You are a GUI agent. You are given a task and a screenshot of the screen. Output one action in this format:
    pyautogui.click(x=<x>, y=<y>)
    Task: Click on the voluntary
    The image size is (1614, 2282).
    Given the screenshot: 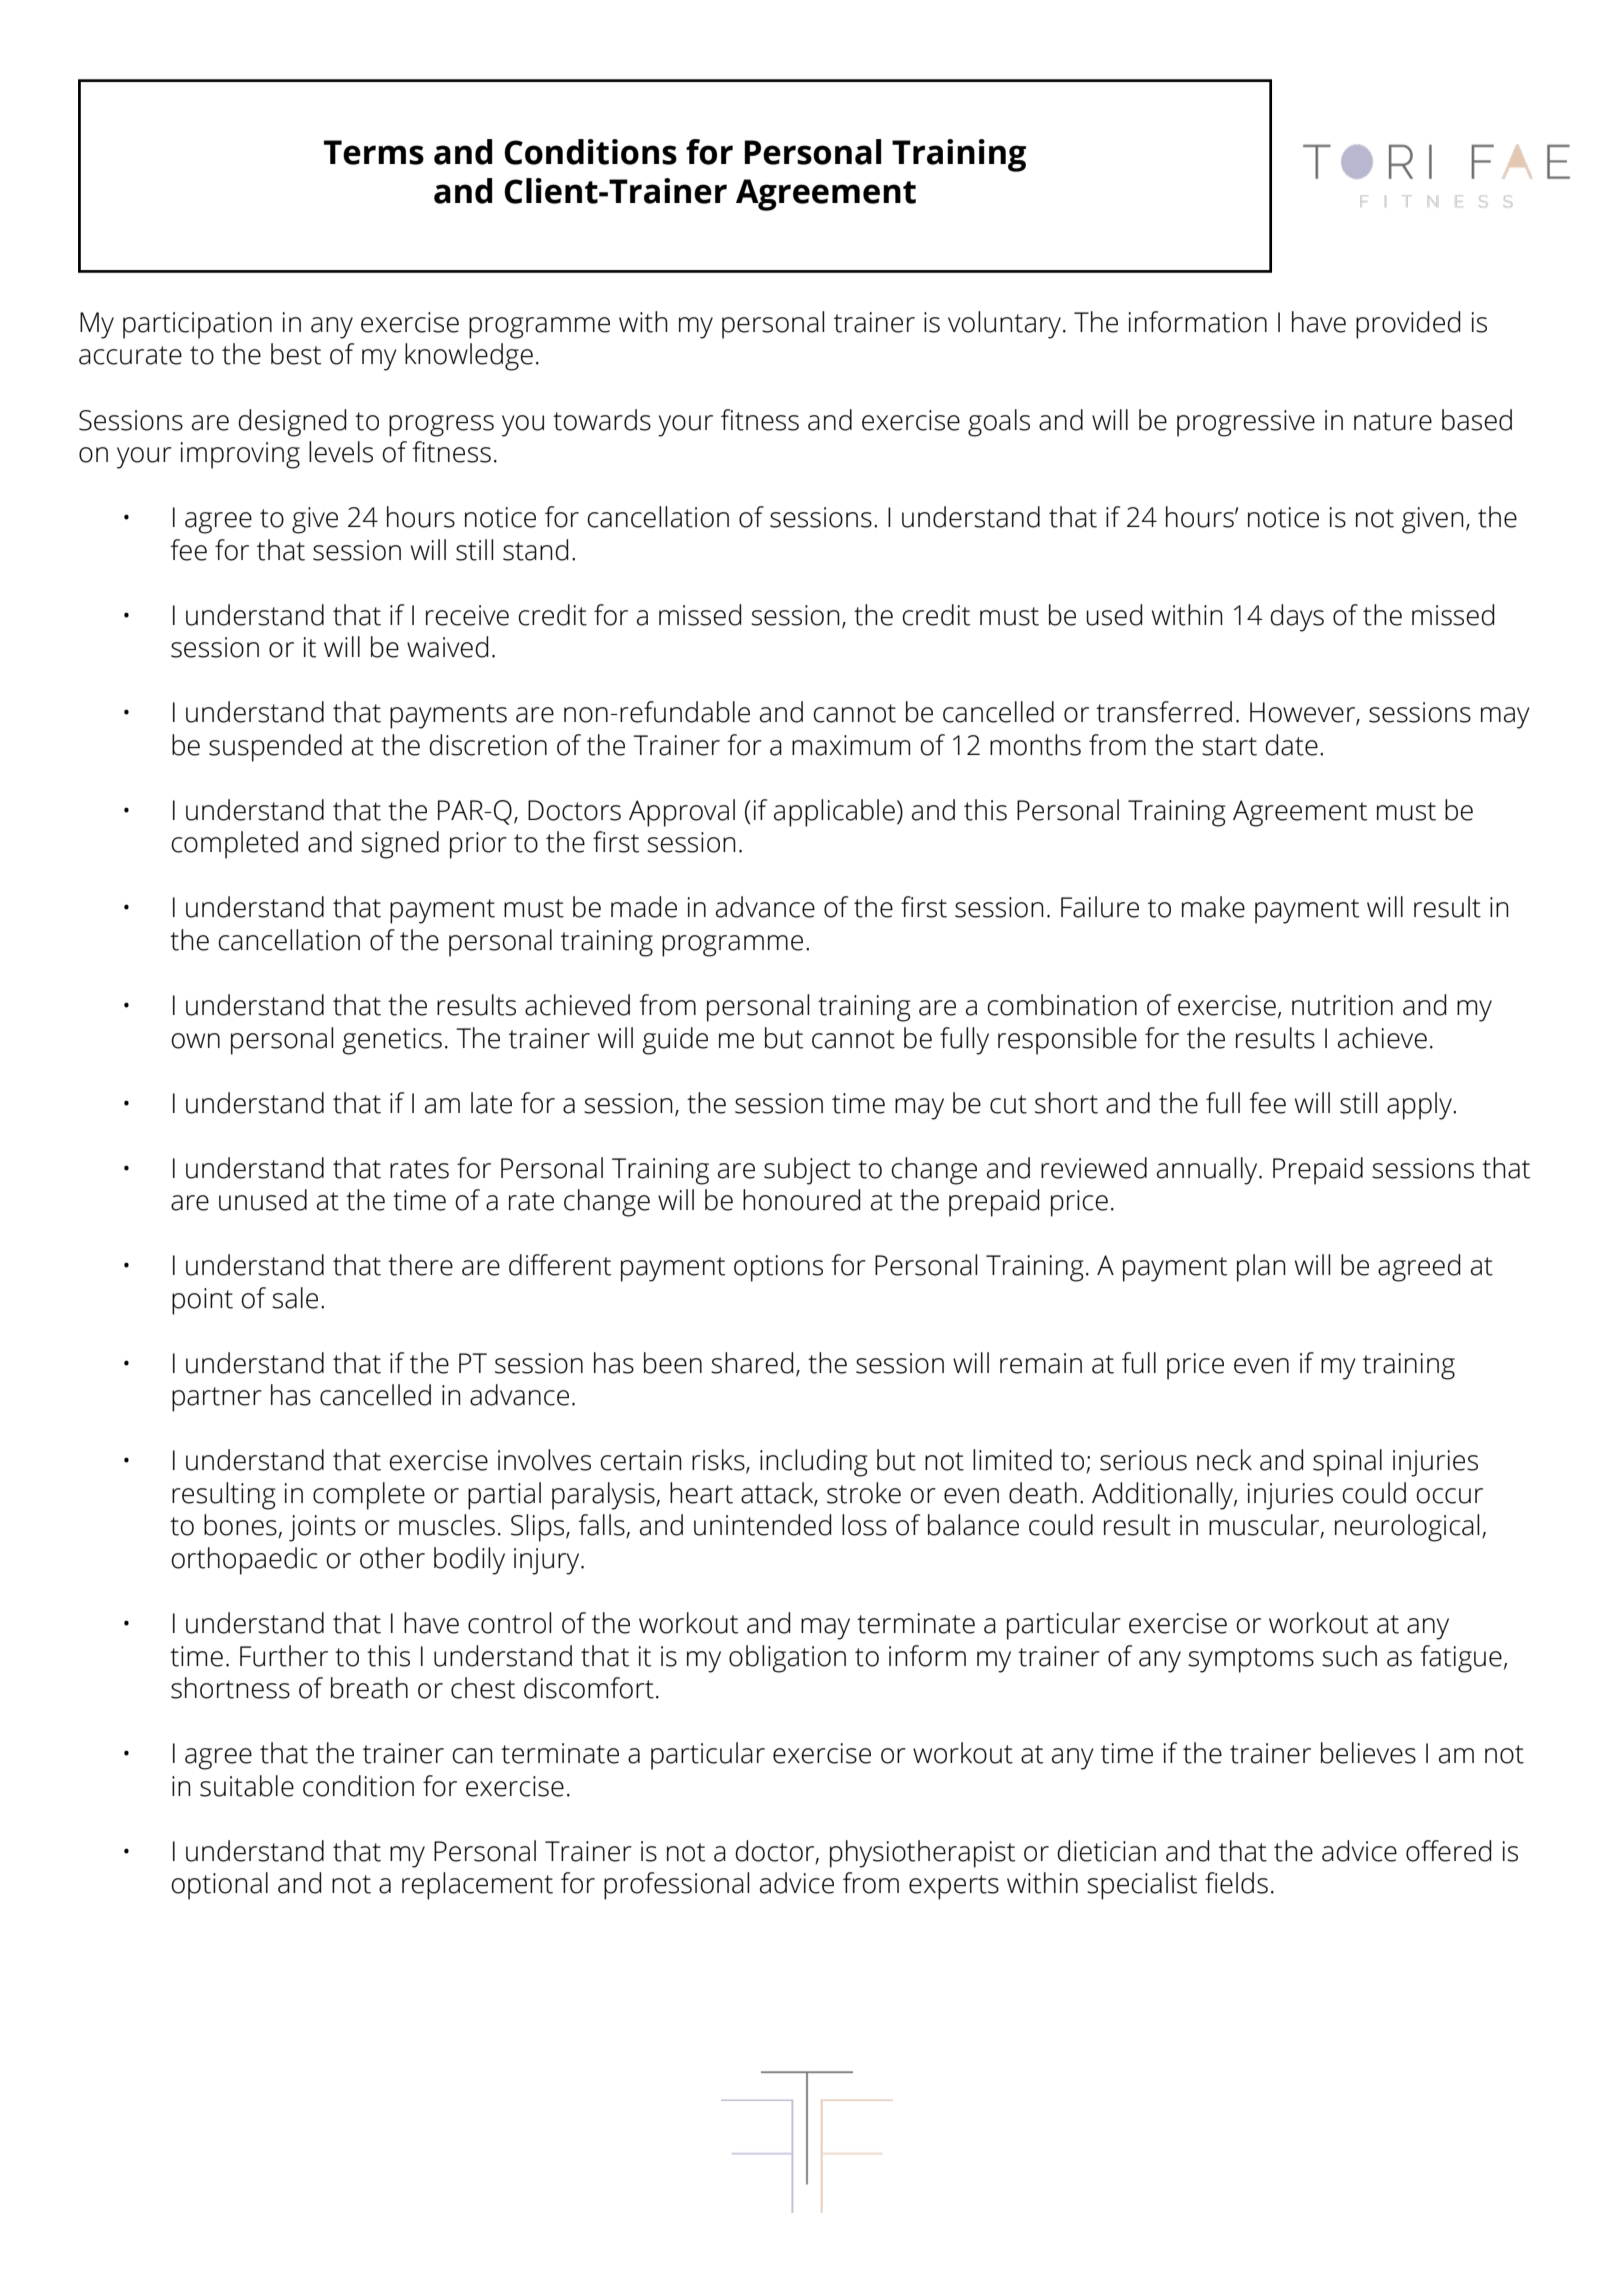 What is the action you would take?
    pyautogui.click(x=1006, y=325)
